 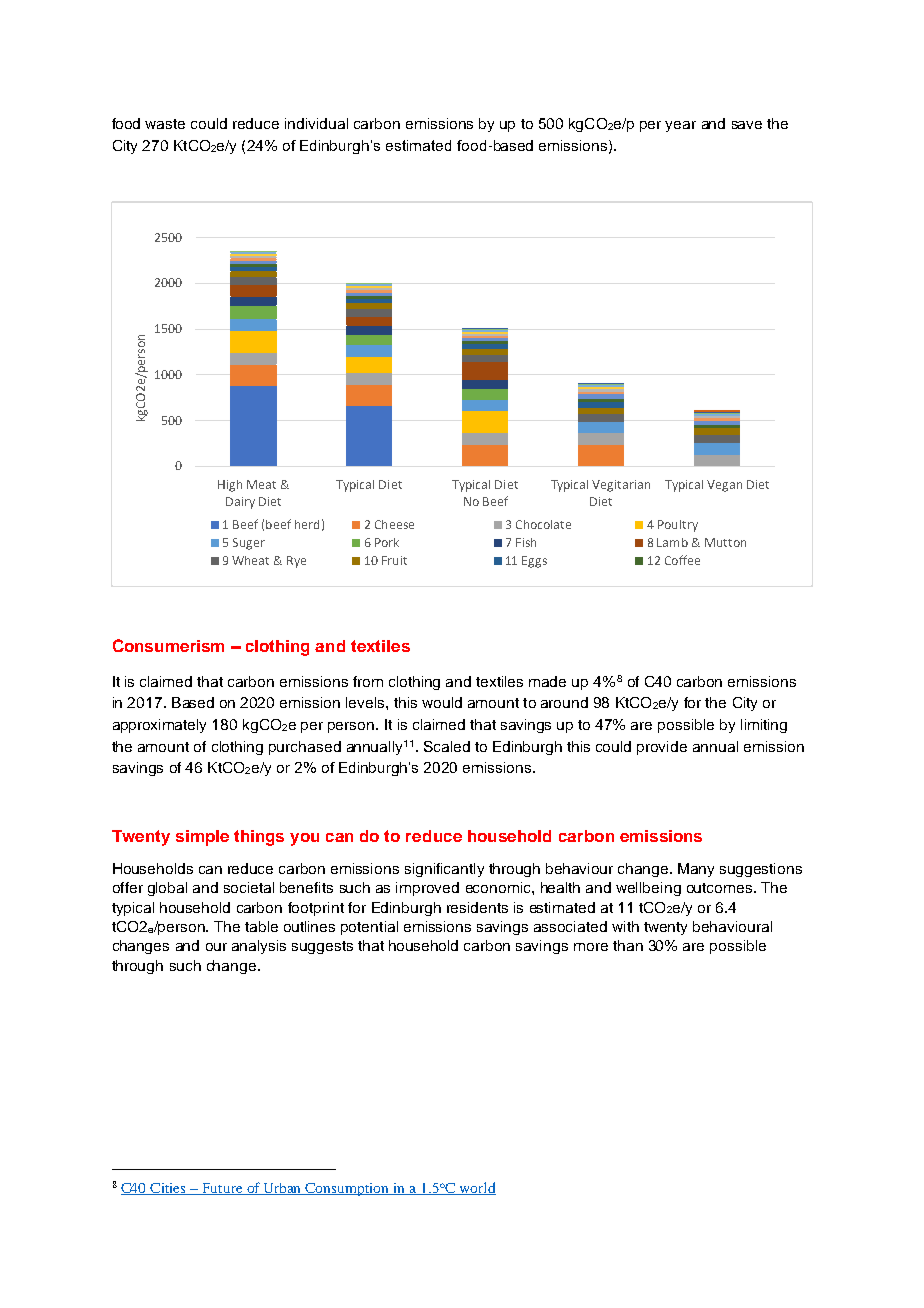 What do you see at coordinates (387, 542) in the image?
I see `Pork` at bounding box center [387, 542].
